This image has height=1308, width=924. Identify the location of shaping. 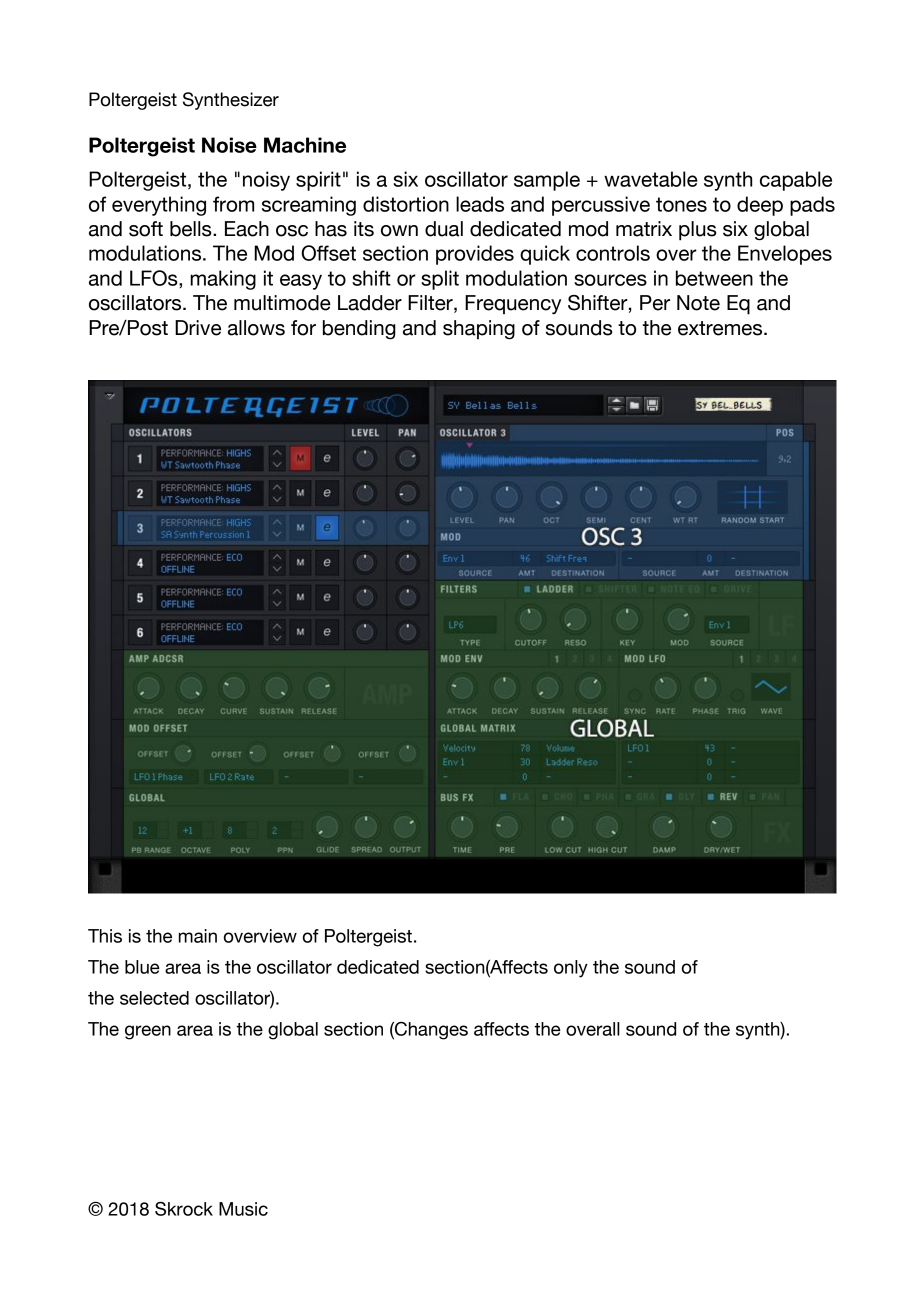
(479, 330).
